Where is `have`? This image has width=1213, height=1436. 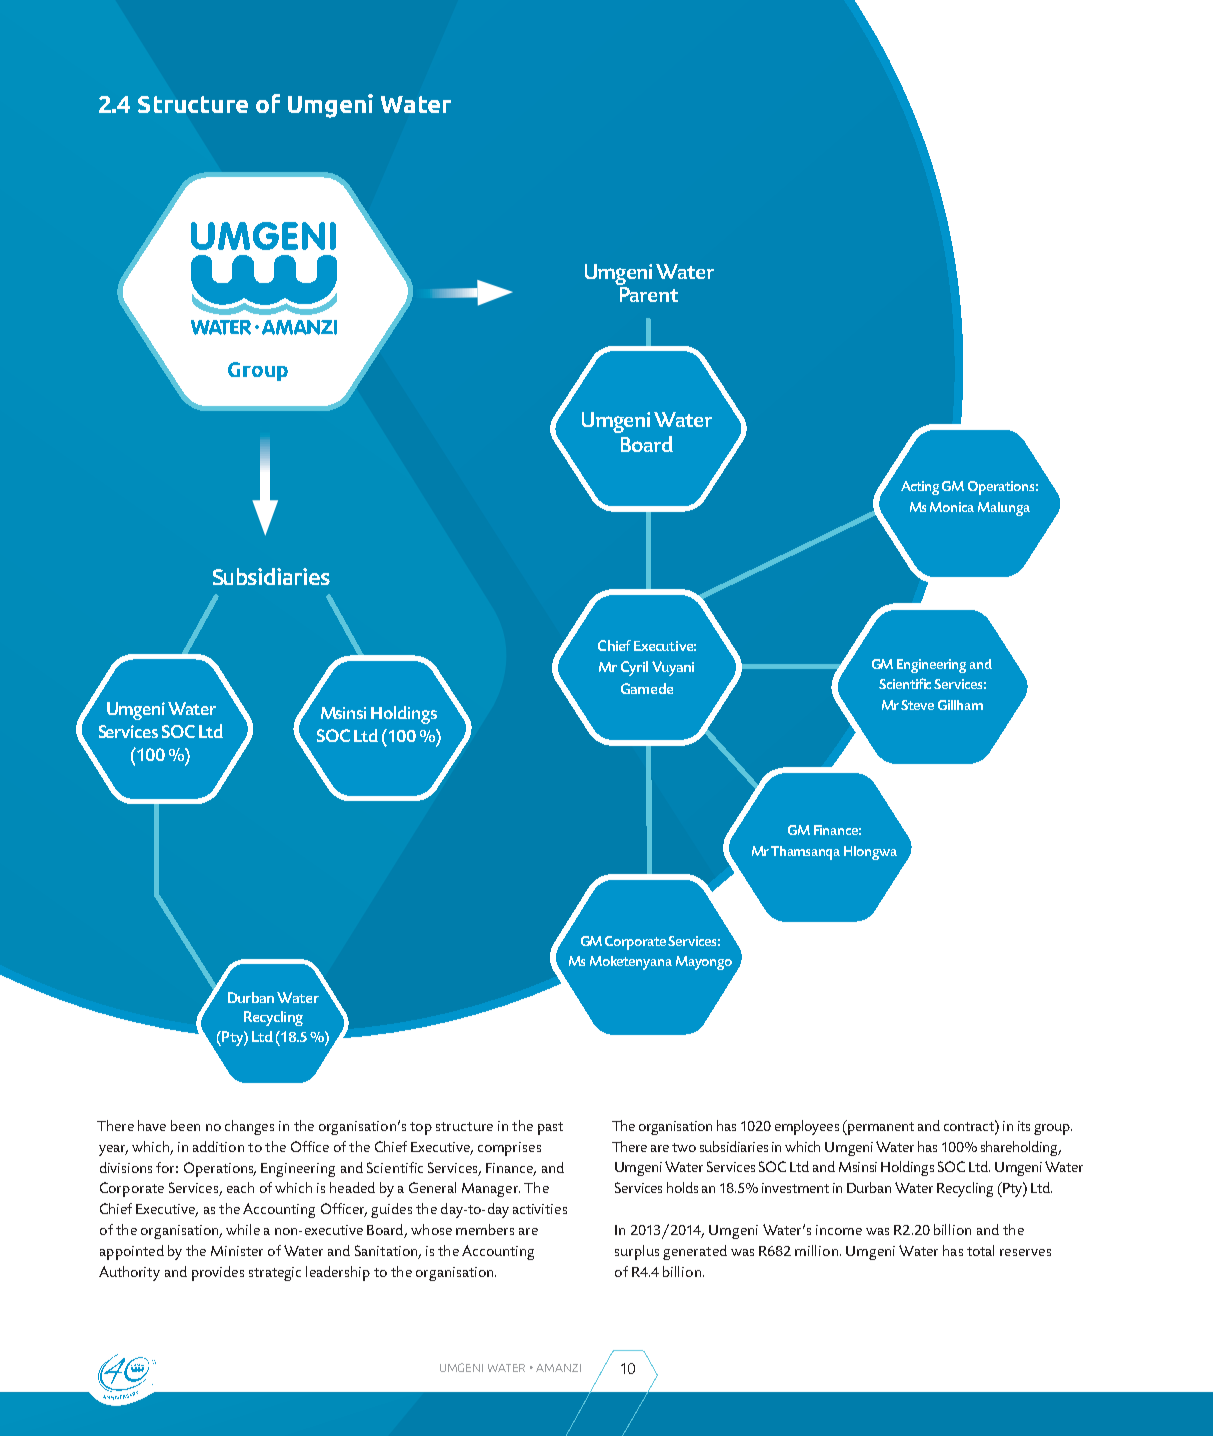 have is located at coordinates (152, 1125).
